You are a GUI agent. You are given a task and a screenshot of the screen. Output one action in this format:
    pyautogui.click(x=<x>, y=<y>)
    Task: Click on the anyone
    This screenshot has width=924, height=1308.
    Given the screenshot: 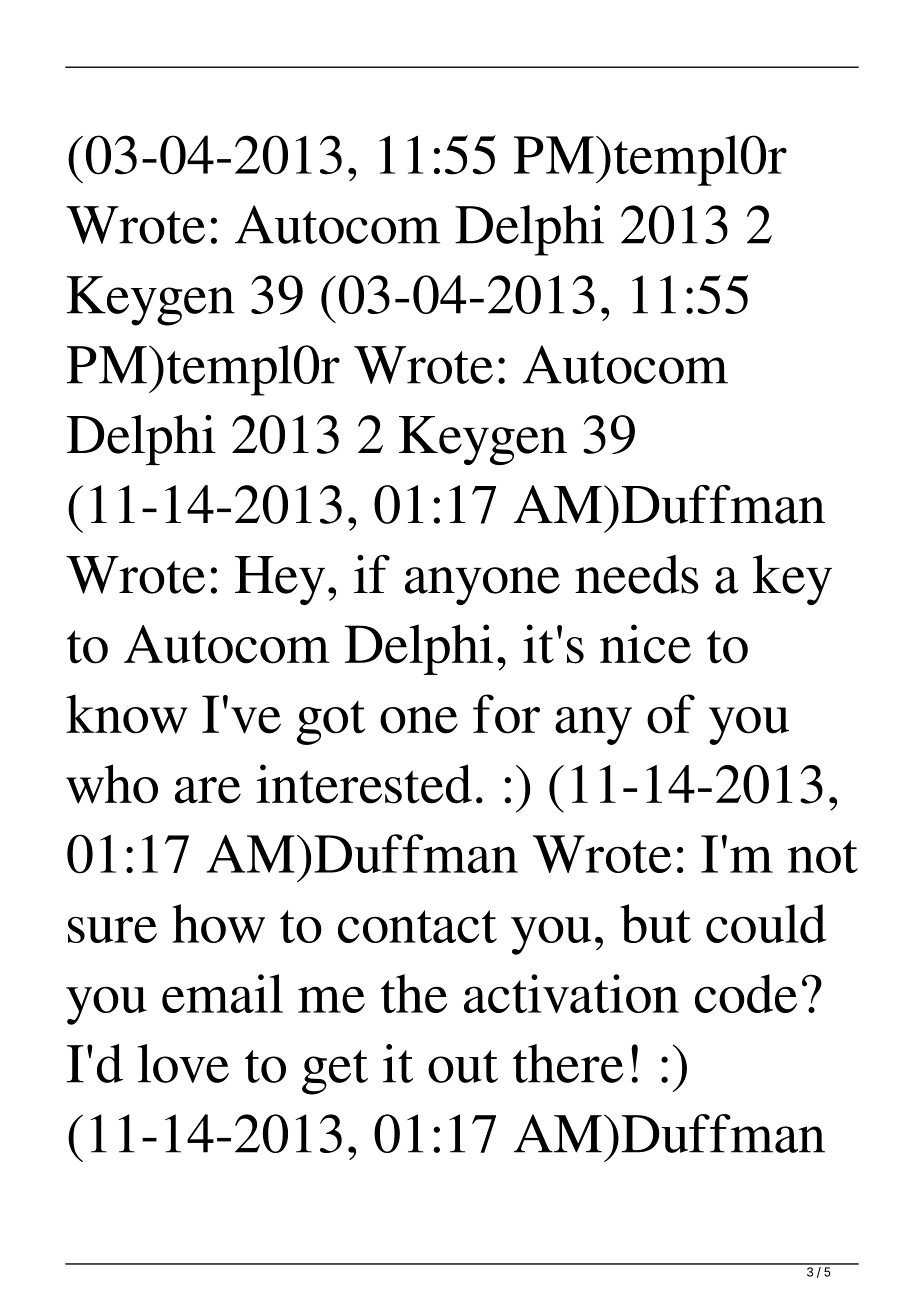 What is the action you would take?
    pyautogui.click(x=482, y=586)
